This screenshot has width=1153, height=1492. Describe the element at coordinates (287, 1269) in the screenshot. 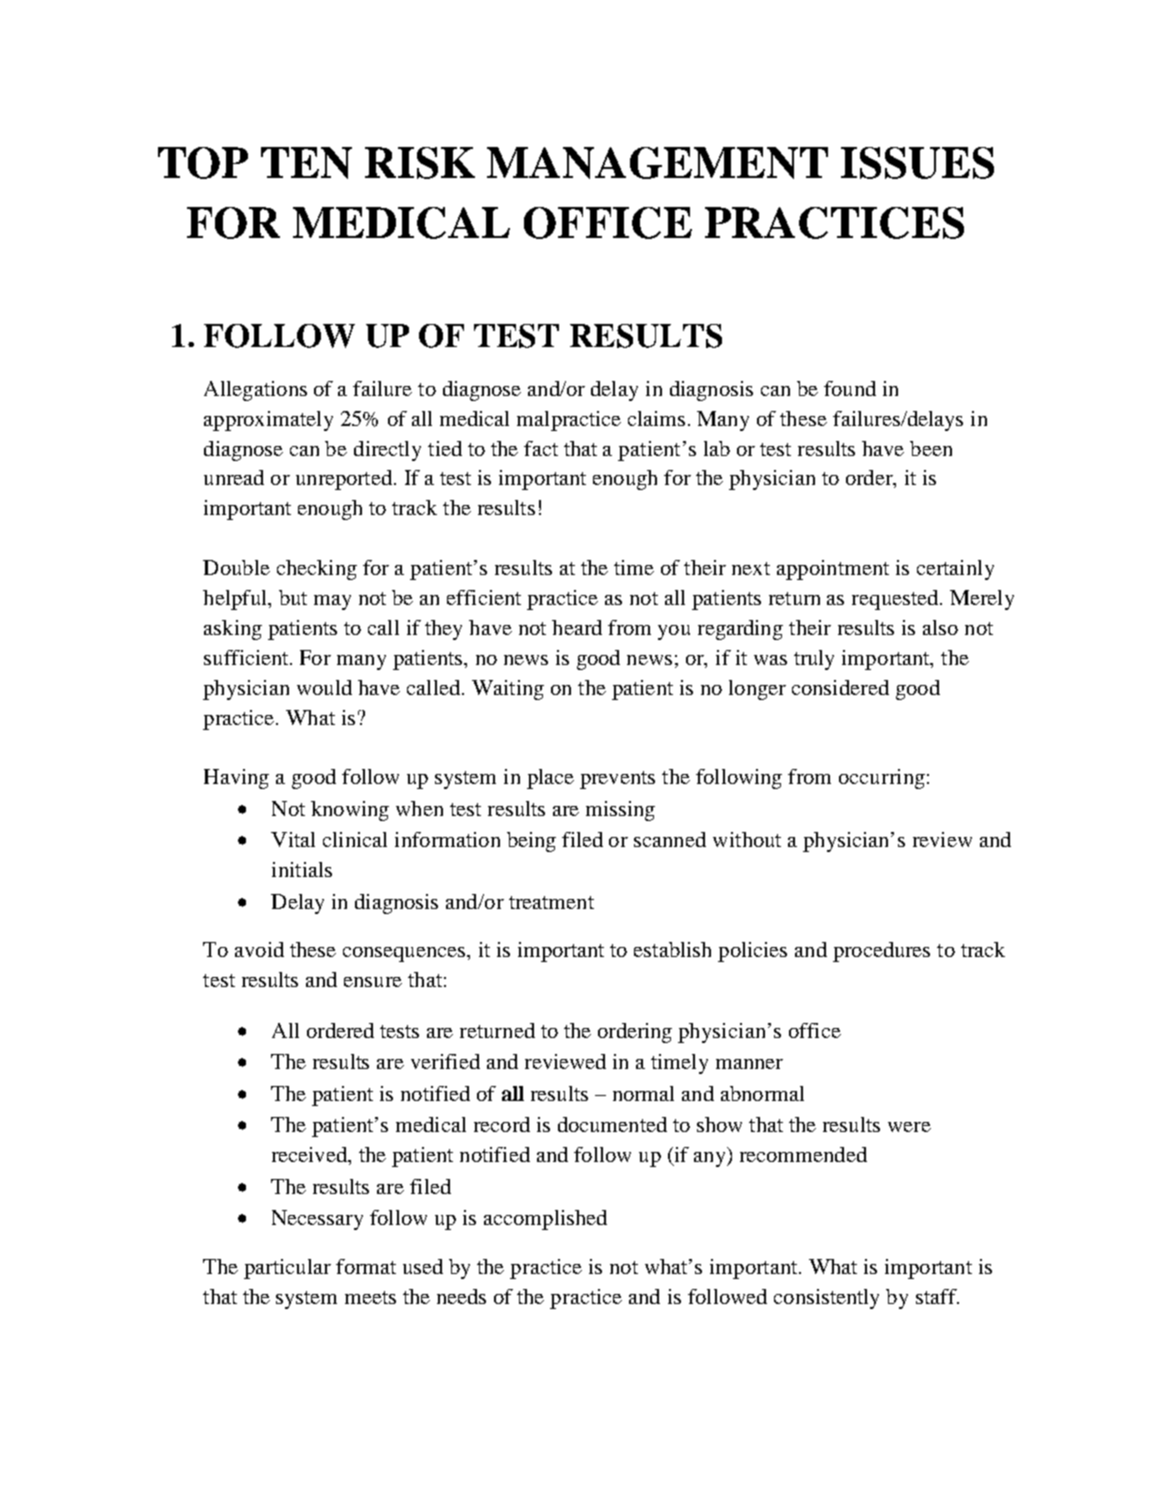

I see `particular` at that location.
